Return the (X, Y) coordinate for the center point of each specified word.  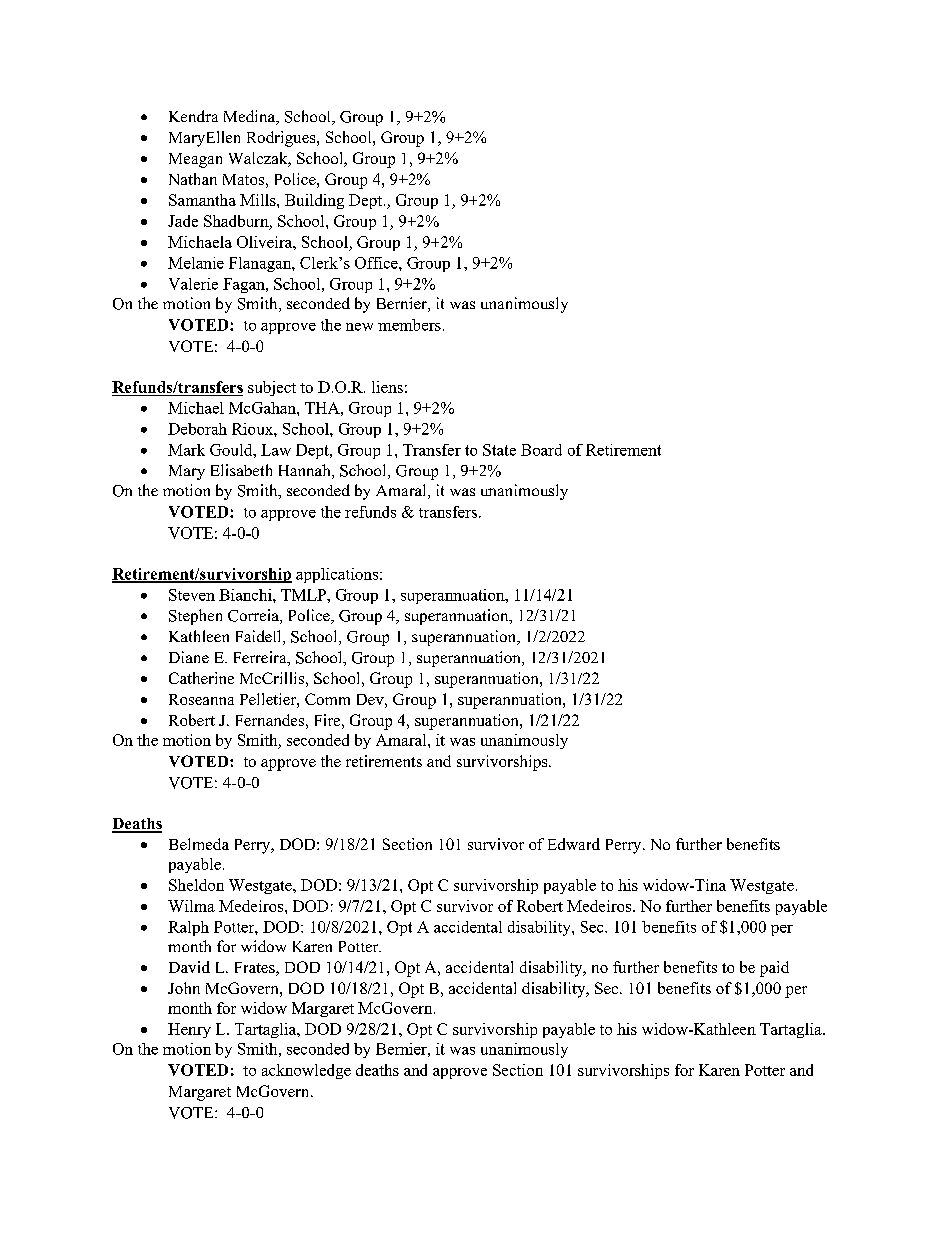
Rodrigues (282, 139)
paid (774, 969)
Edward (574, 844)
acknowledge (306, 1071)
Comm (327, 699)
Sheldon (196, 885)
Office (377, 263)
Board (541, 450)
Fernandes (270, 720)
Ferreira (261, 658)
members (409, 325)
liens (387, 387)
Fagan (245, 285)
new (359, 327)
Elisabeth (241, 470)
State (499, 450)
